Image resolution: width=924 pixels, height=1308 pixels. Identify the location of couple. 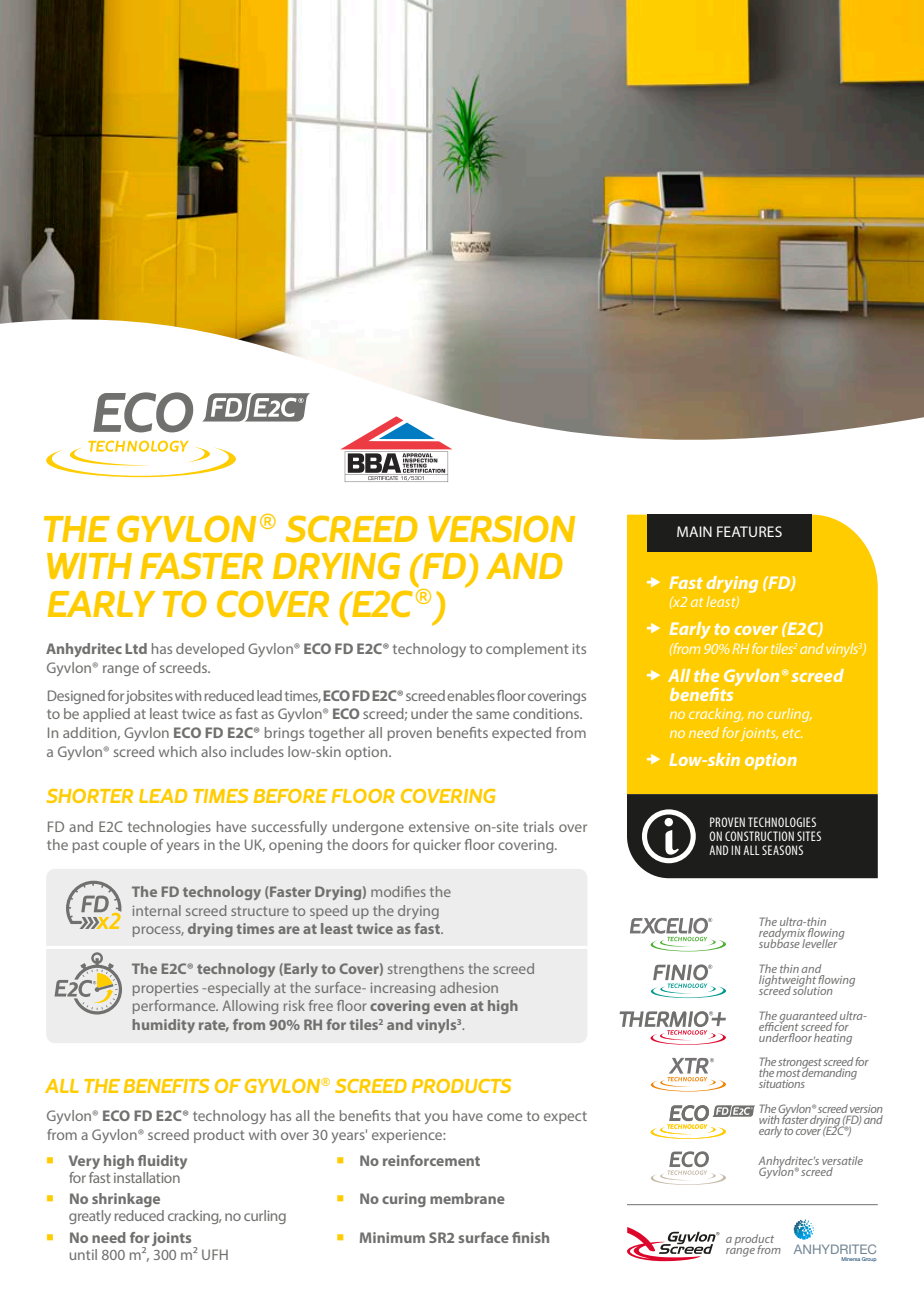
(124, 846).
